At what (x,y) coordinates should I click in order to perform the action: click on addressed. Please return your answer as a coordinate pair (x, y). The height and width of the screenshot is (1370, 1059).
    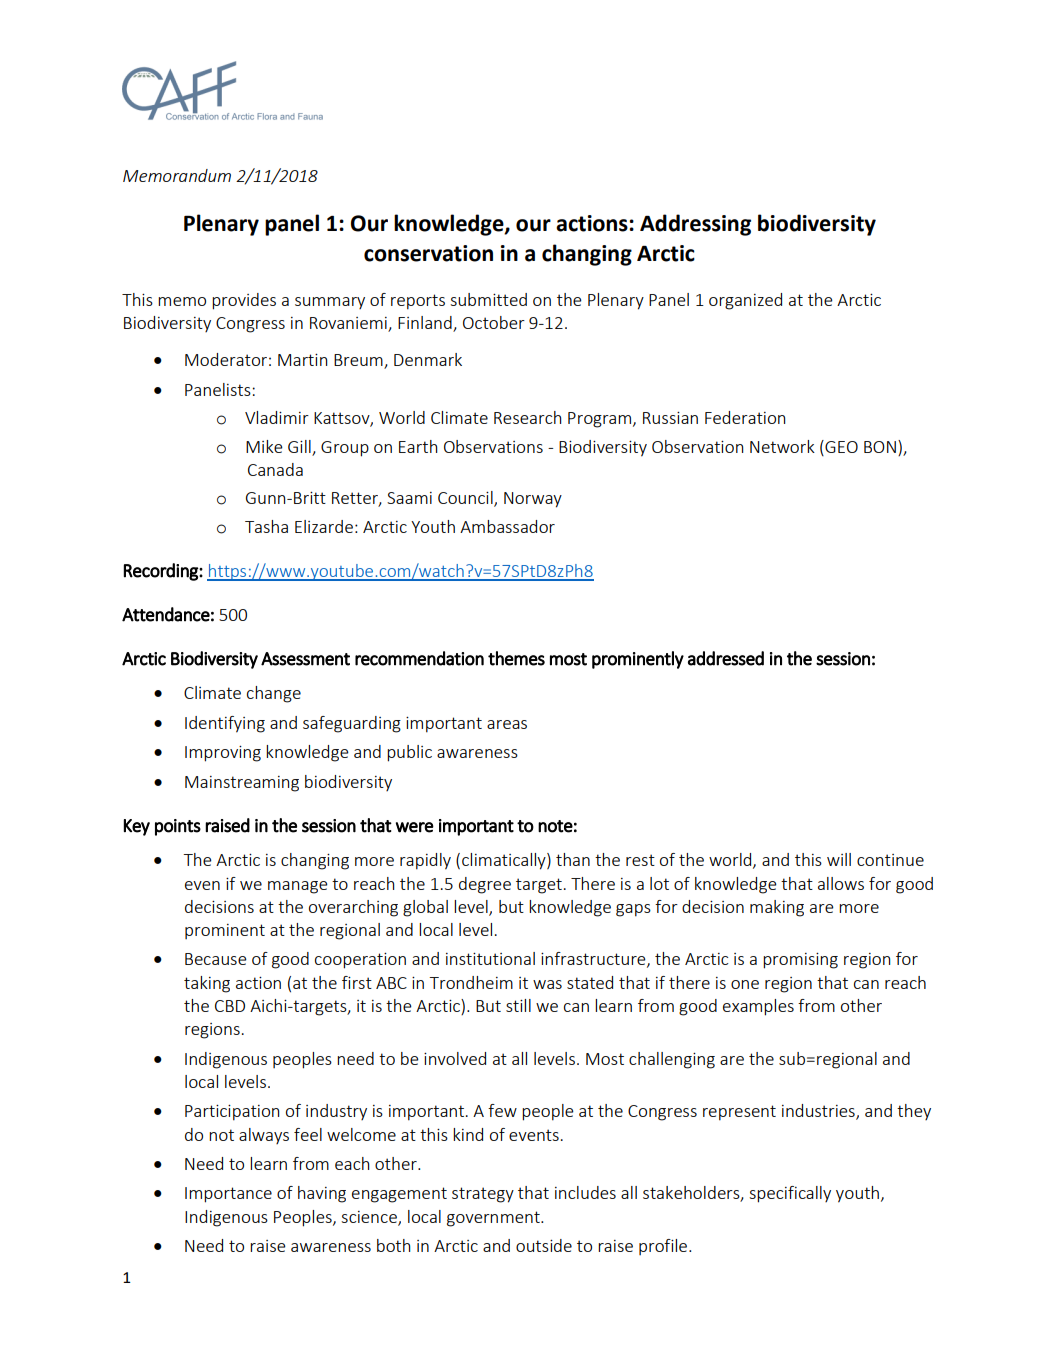
    Looking at the image, I should click on (726, 658).
